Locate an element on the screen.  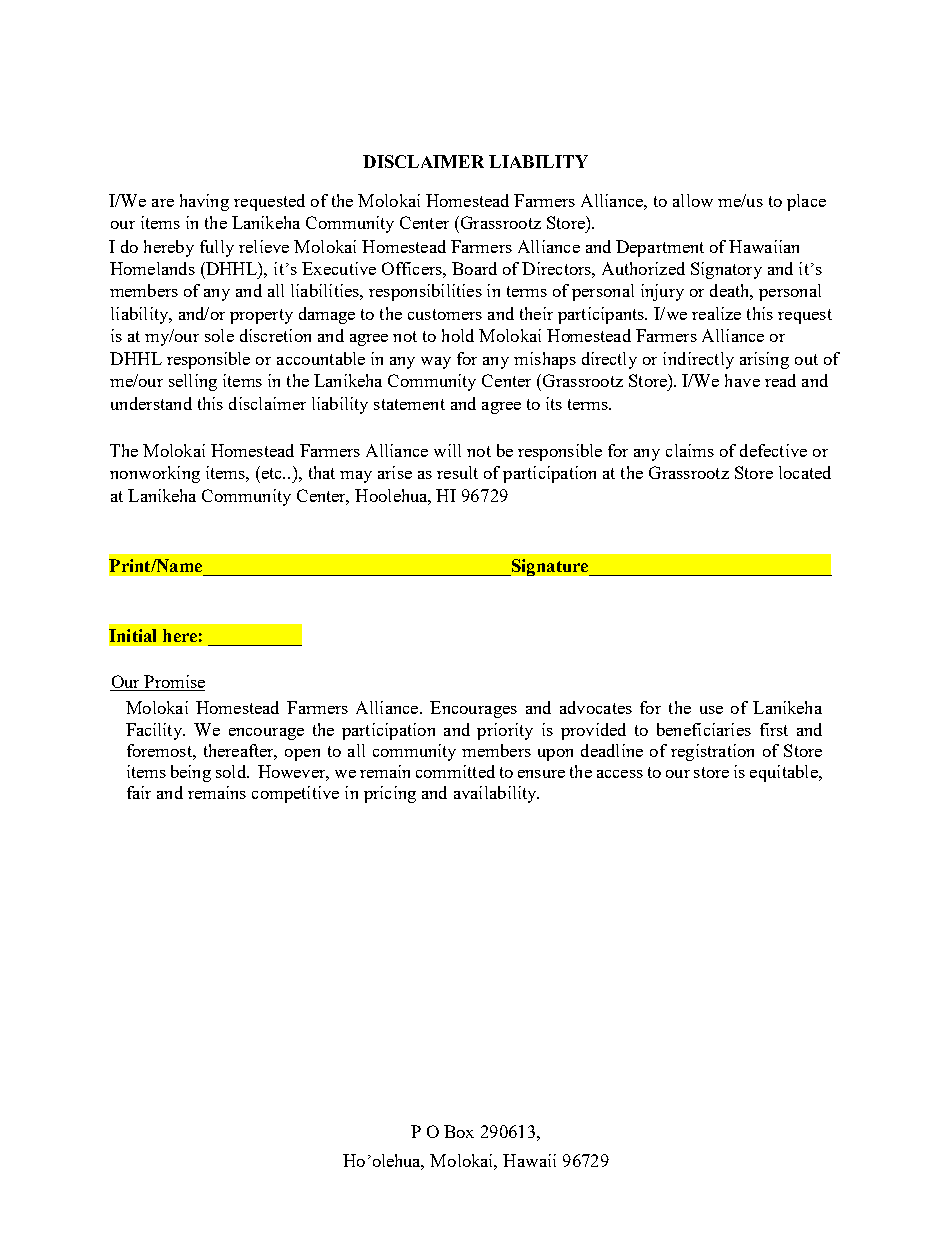
equitable is located at coordinates (785, 773).
